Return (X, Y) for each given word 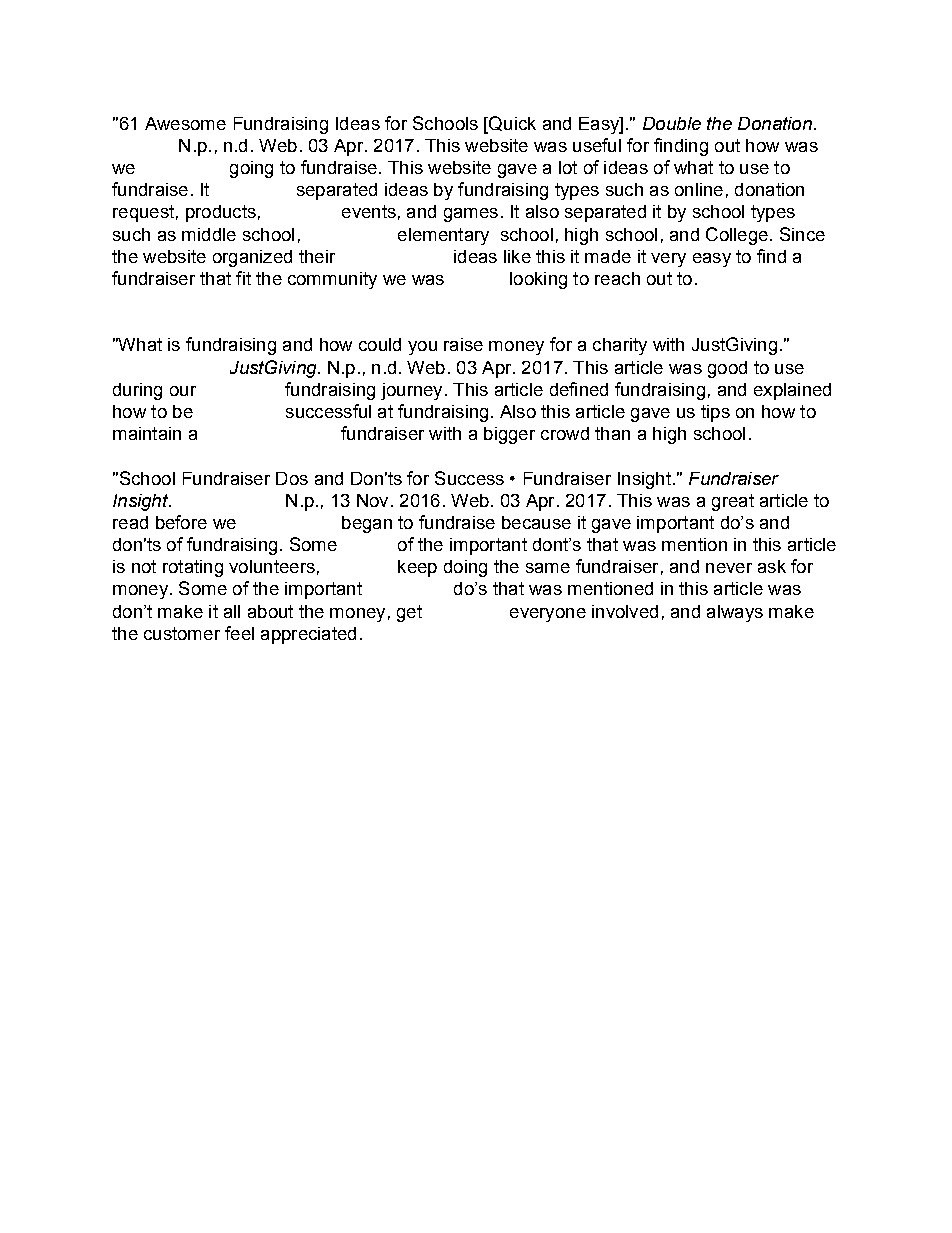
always (735, 613)
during (137, 391)
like (517, 256)
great (733, 502)
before (181, 522)
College (737, 236)
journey (411, 391)
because (536, 522)
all (232, 611)
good (727, 369)
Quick (511, 124)
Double (672, 123)
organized (252, 258)
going (251, 169)
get (409, 613)
